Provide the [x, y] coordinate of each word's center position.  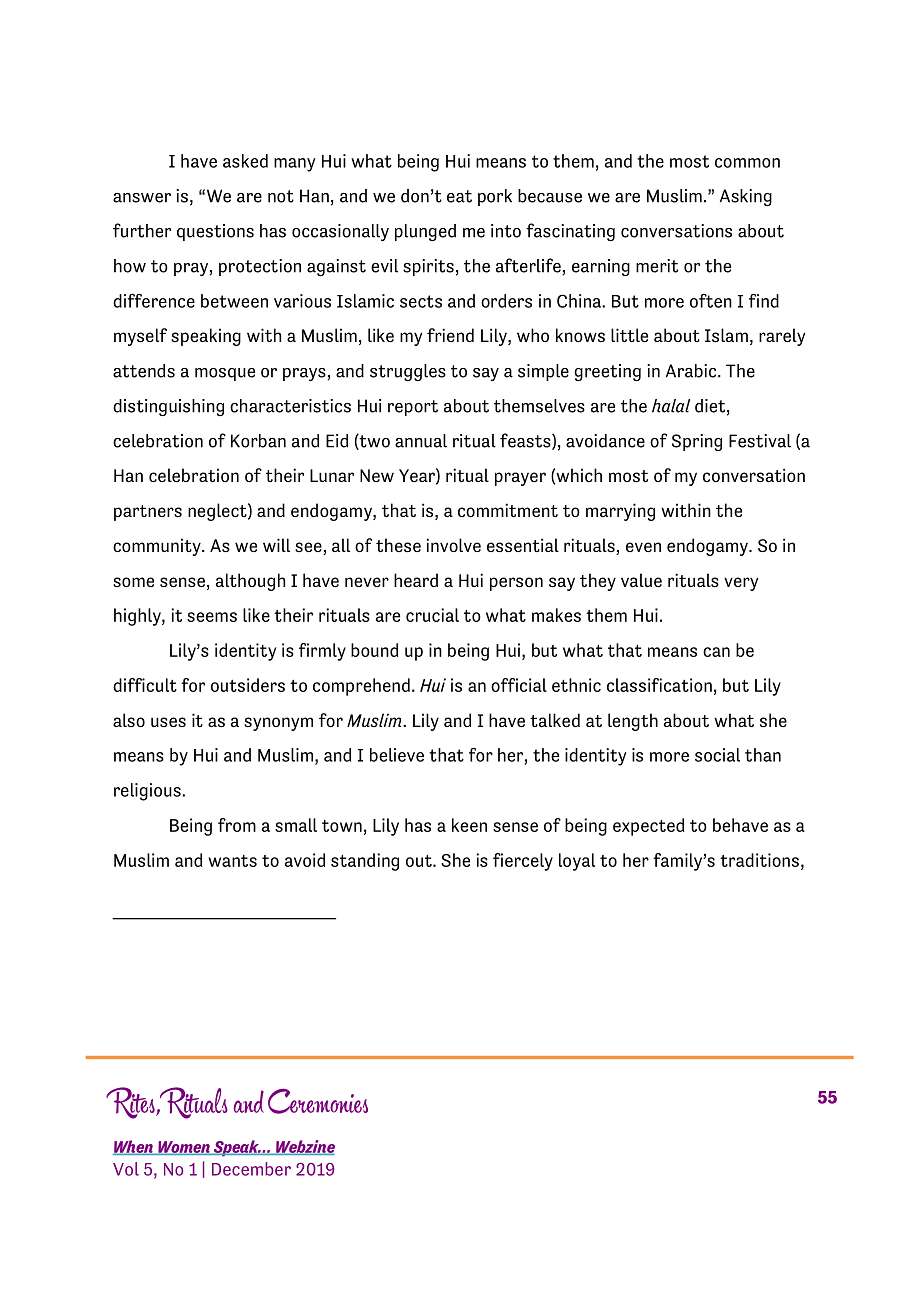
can [716, 652]
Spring [697, 442]
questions [215, 232]
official [519, 685]
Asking [746, 197]
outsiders [248, 685]
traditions [759, 860]
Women [184, 1148]
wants [233, 861]
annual [421, 441]
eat [459, 196]
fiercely [523, 862]
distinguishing [168, 407]
